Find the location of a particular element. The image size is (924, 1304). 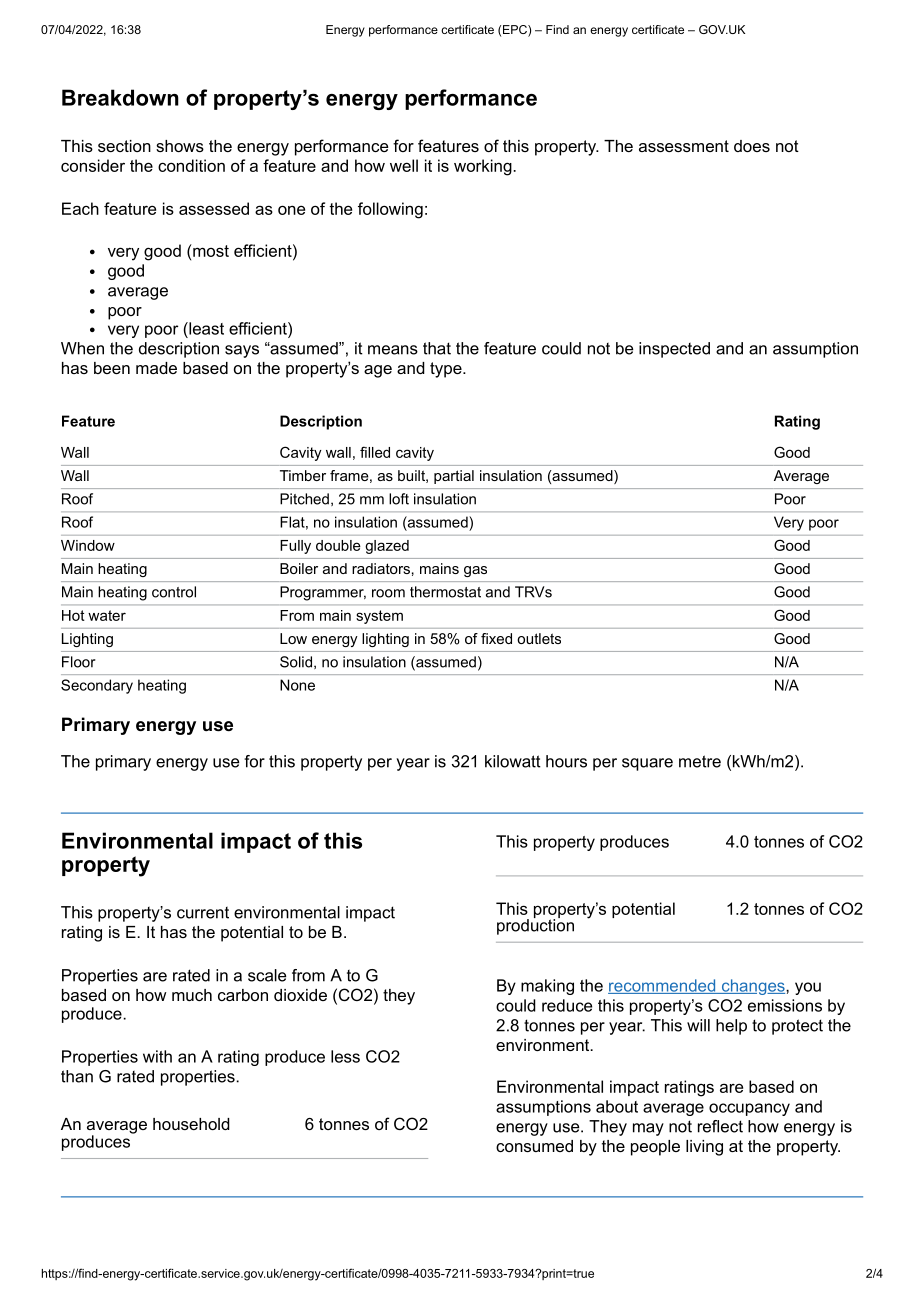

well is located at coordinates (404, 165).
